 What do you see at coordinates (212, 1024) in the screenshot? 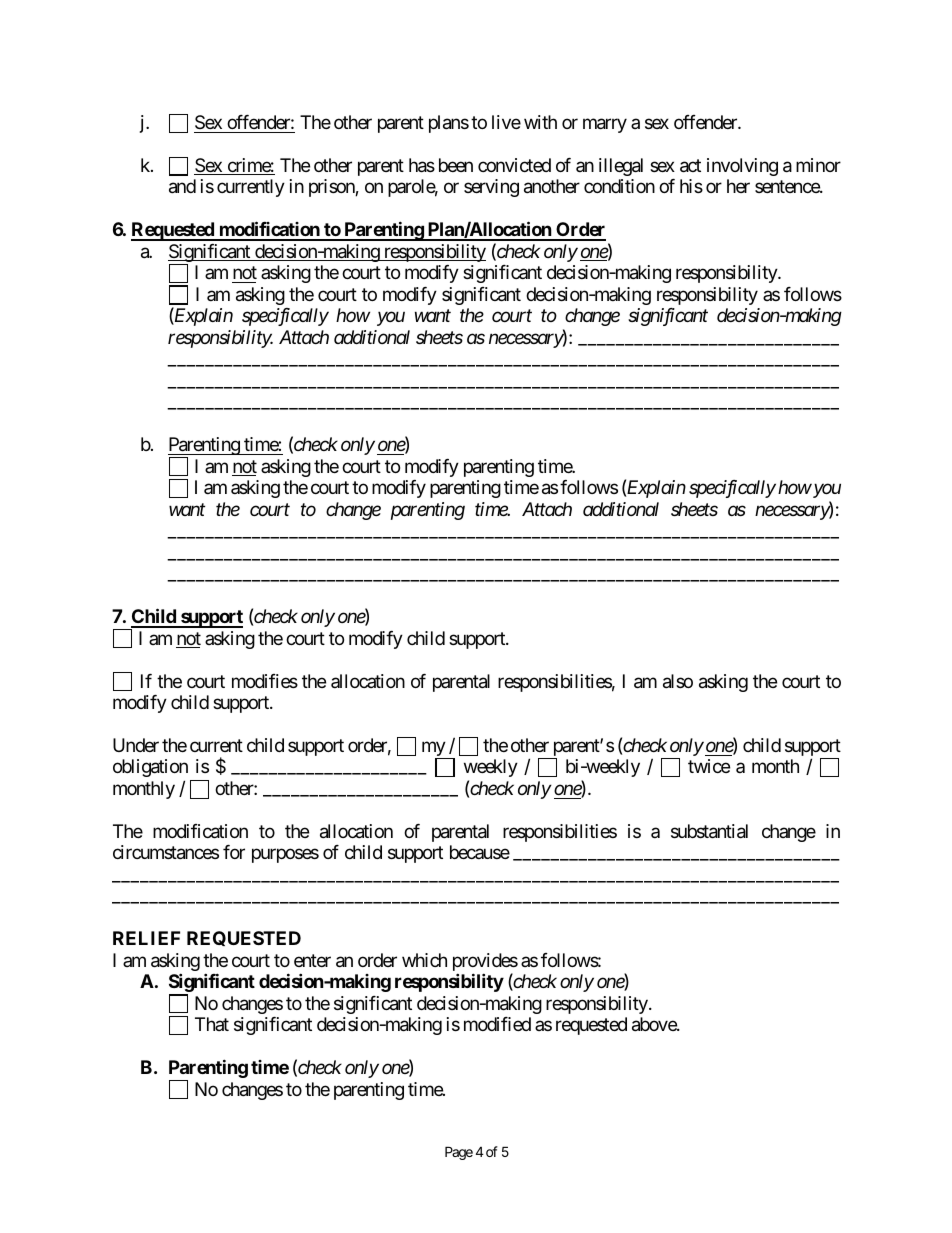
I see `That` at bounding box center [212, 1024].
